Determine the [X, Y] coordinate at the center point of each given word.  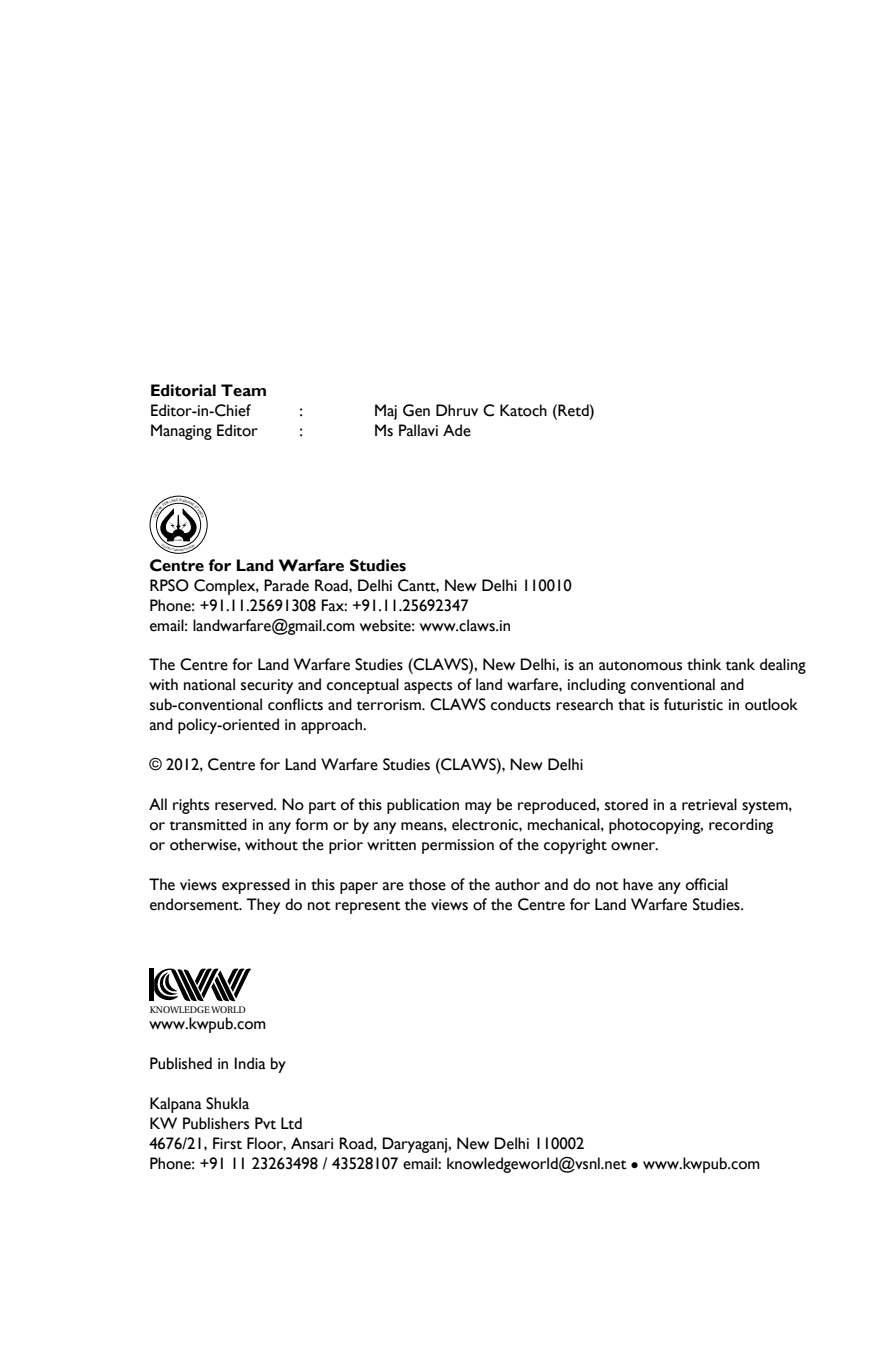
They [263, 906]
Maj [386, 412]
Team [243, 390]
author [517, 884]
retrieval [709, 804]
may [478, 808]
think [704, 664]
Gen [416, 410]
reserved [245, 804]
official [707, 884]
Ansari [312, 1143]
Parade [286, 585]
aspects [428, 687]
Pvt [265, 1123]
